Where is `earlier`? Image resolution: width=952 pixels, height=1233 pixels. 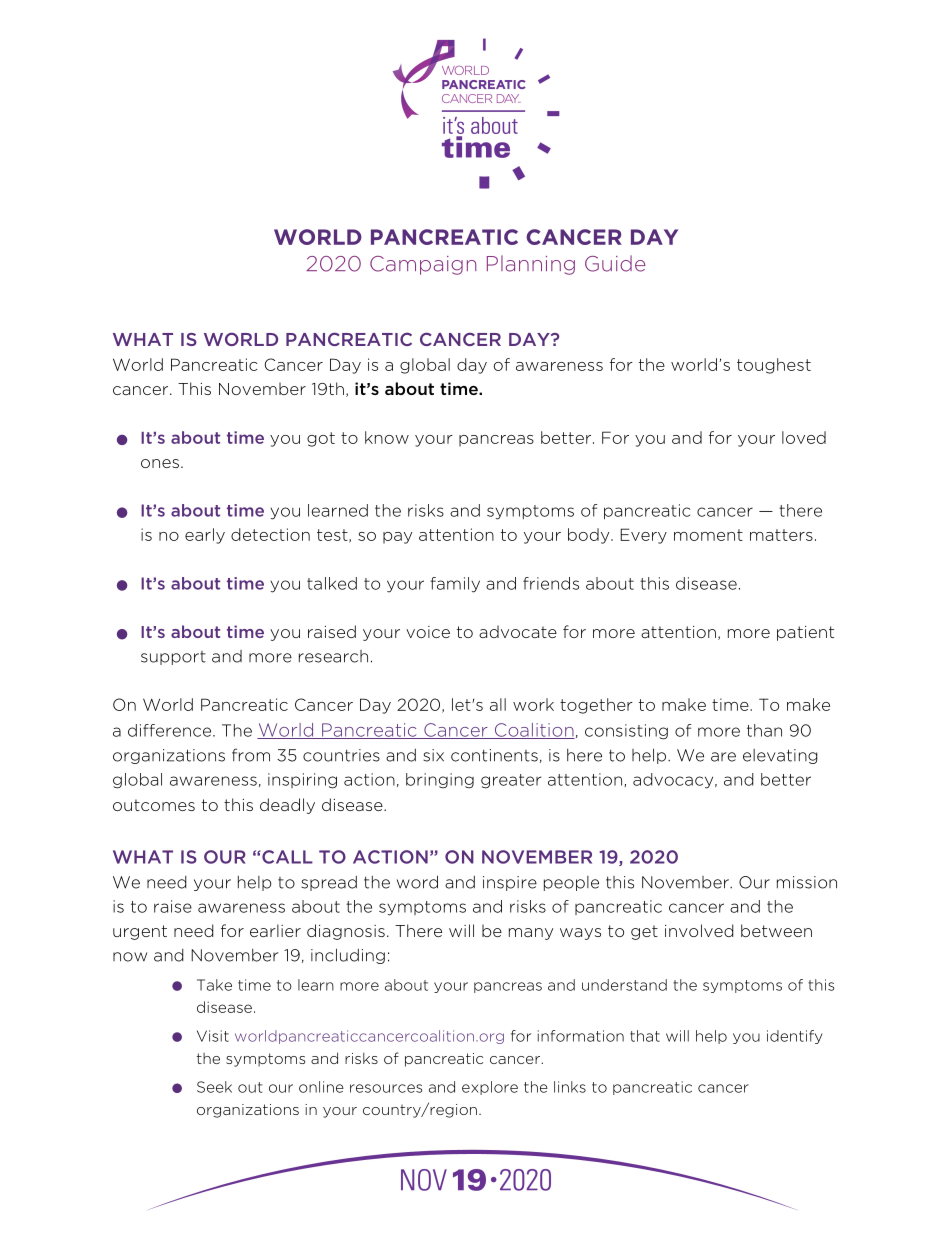
earlier is located at coordinates (275, 930).
